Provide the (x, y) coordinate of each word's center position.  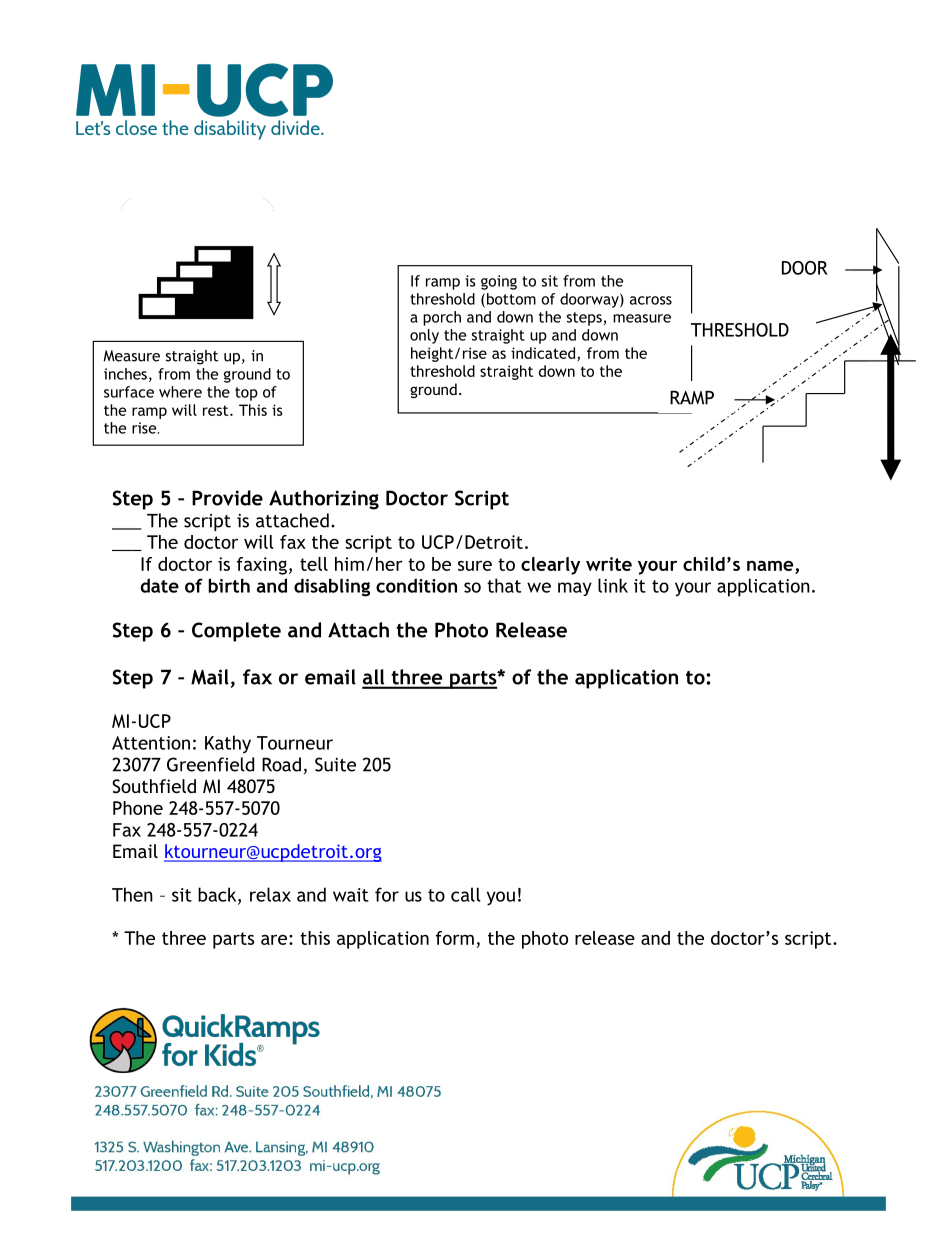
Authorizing (324, 500)
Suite (335, 764)
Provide (227, 498)
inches (125, 374)
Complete (236, 632)
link (613, 585)
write (609, 564)
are (274, 940)
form (455, 938)
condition (416, 585)
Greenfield (210, 764)
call (466, 894)
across (651, 300)
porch (442, 318)
